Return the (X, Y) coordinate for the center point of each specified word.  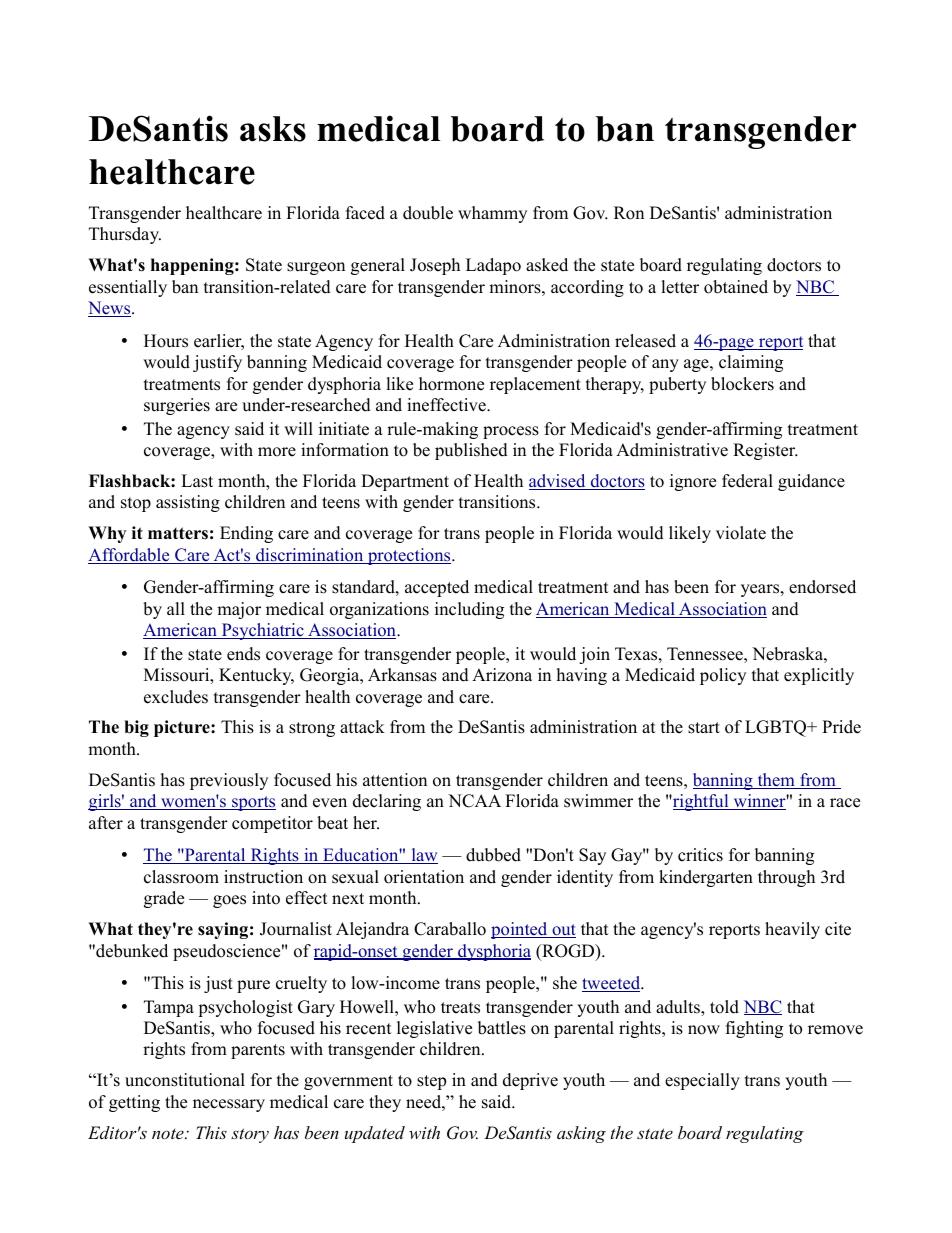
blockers (742, 384)
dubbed (493, 855)
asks (273, 129)
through (786, 878)
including (469, 610)
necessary (229, 1105)
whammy (492, 214)
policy (723, 676)
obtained (736, 287)
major (239, 610)
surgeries (177, 406)
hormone (451, 384)
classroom (181, 877)
